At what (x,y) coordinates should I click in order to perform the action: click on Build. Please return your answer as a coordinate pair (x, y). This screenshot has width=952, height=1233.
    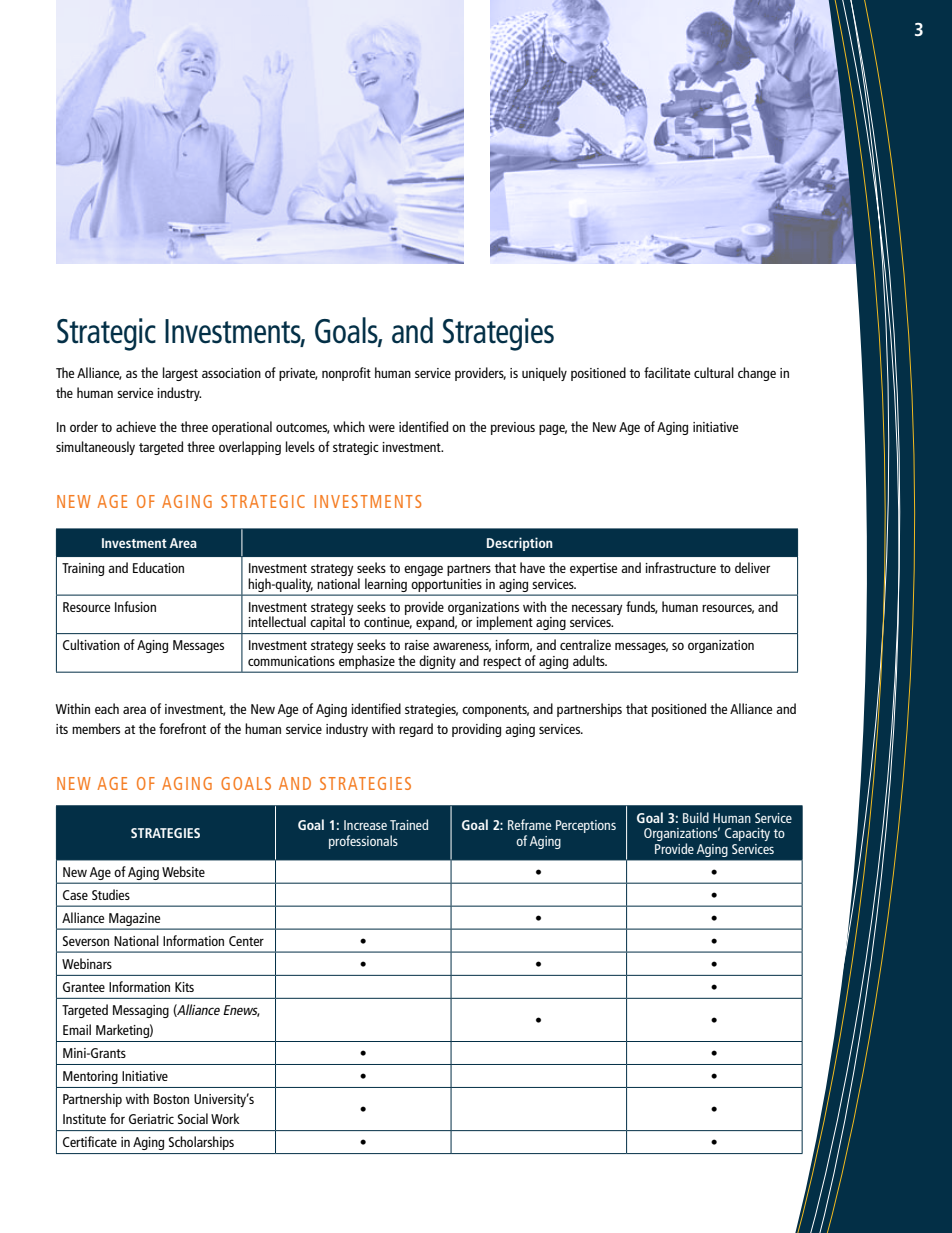
    Looking at the image, I should click on (696, 817).
